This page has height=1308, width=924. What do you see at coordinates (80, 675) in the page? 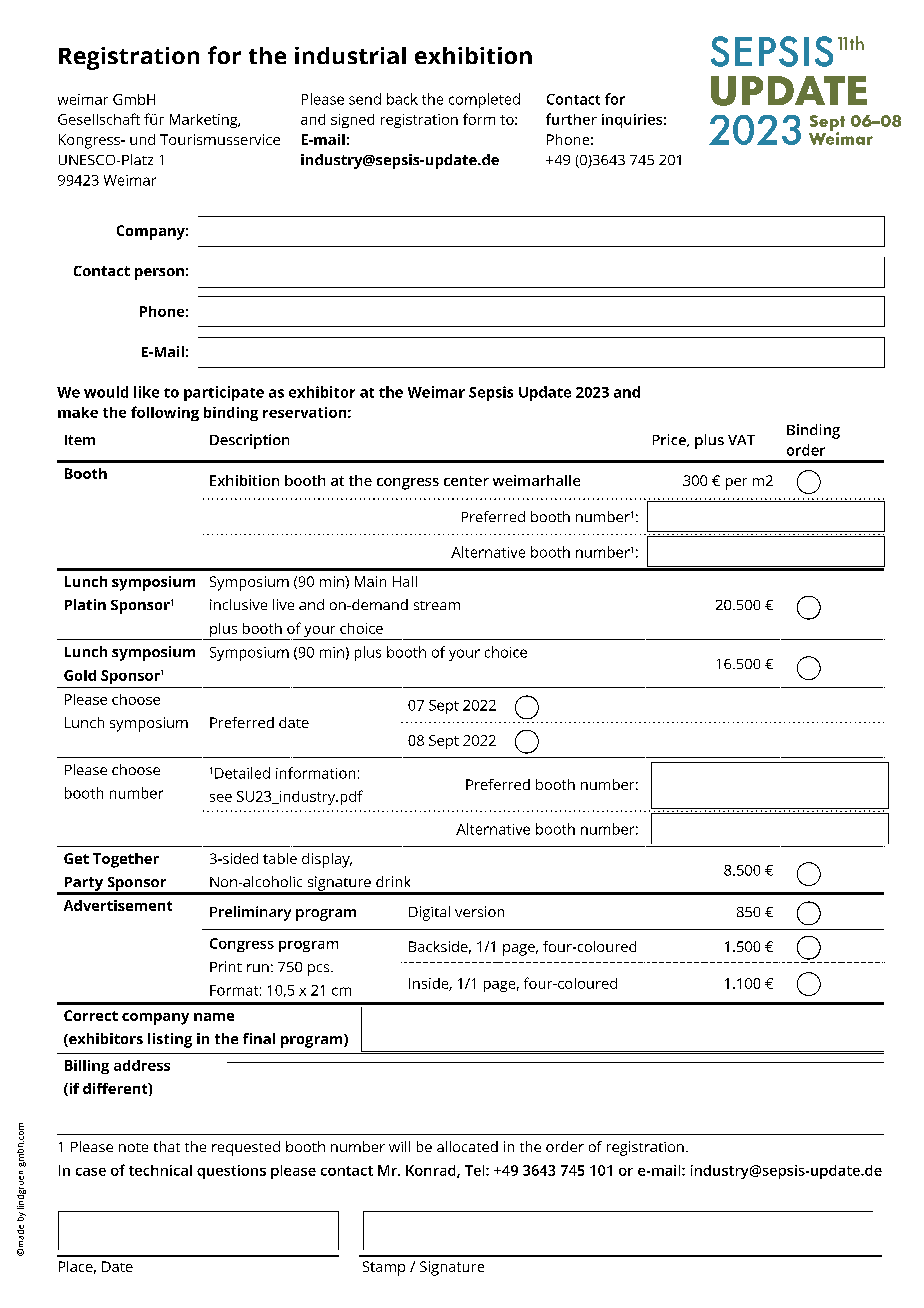
I see `Gold` at bounding box center [80, 675].
